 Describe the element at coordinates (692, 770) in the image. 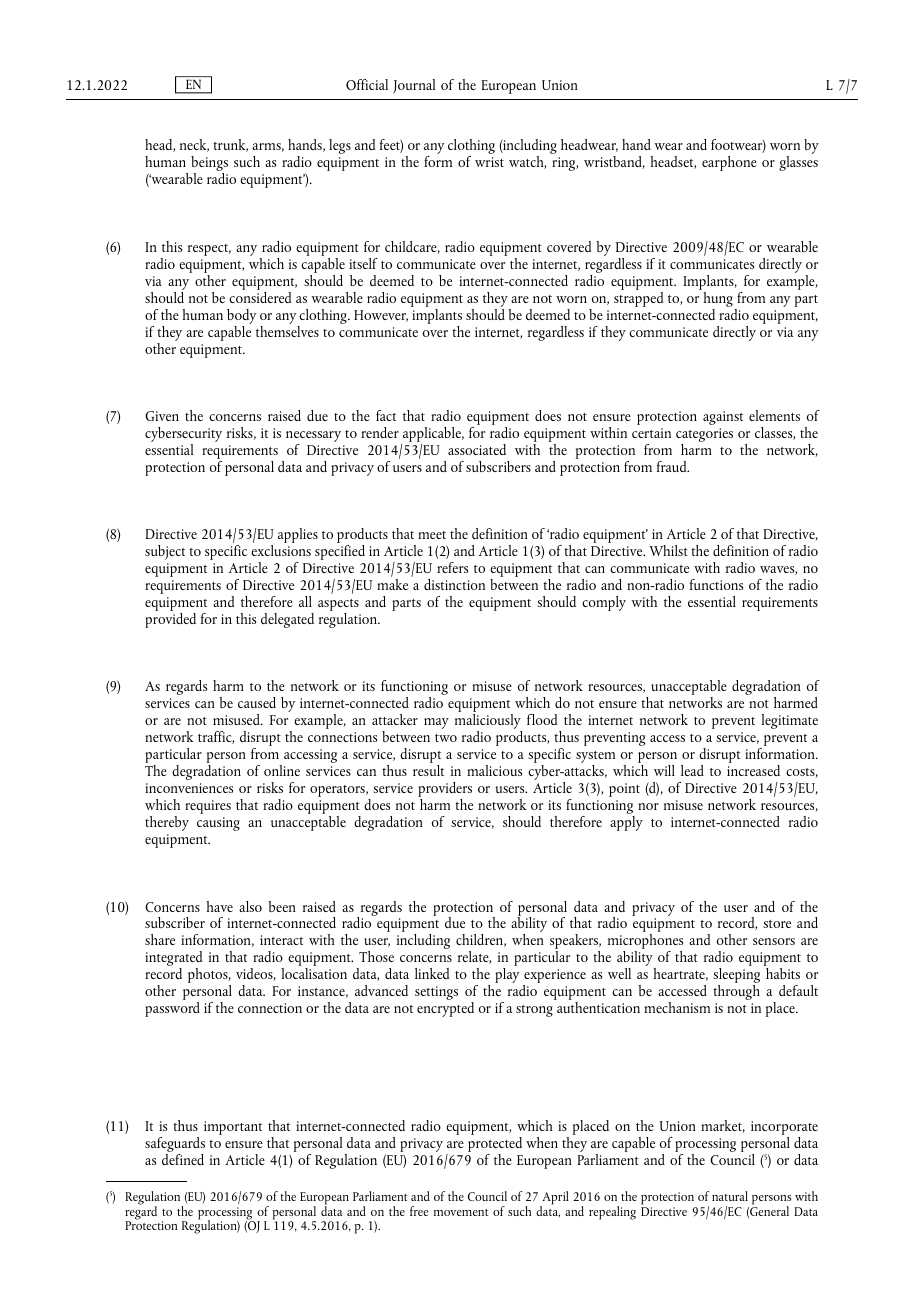

I see `lead` at that location.
